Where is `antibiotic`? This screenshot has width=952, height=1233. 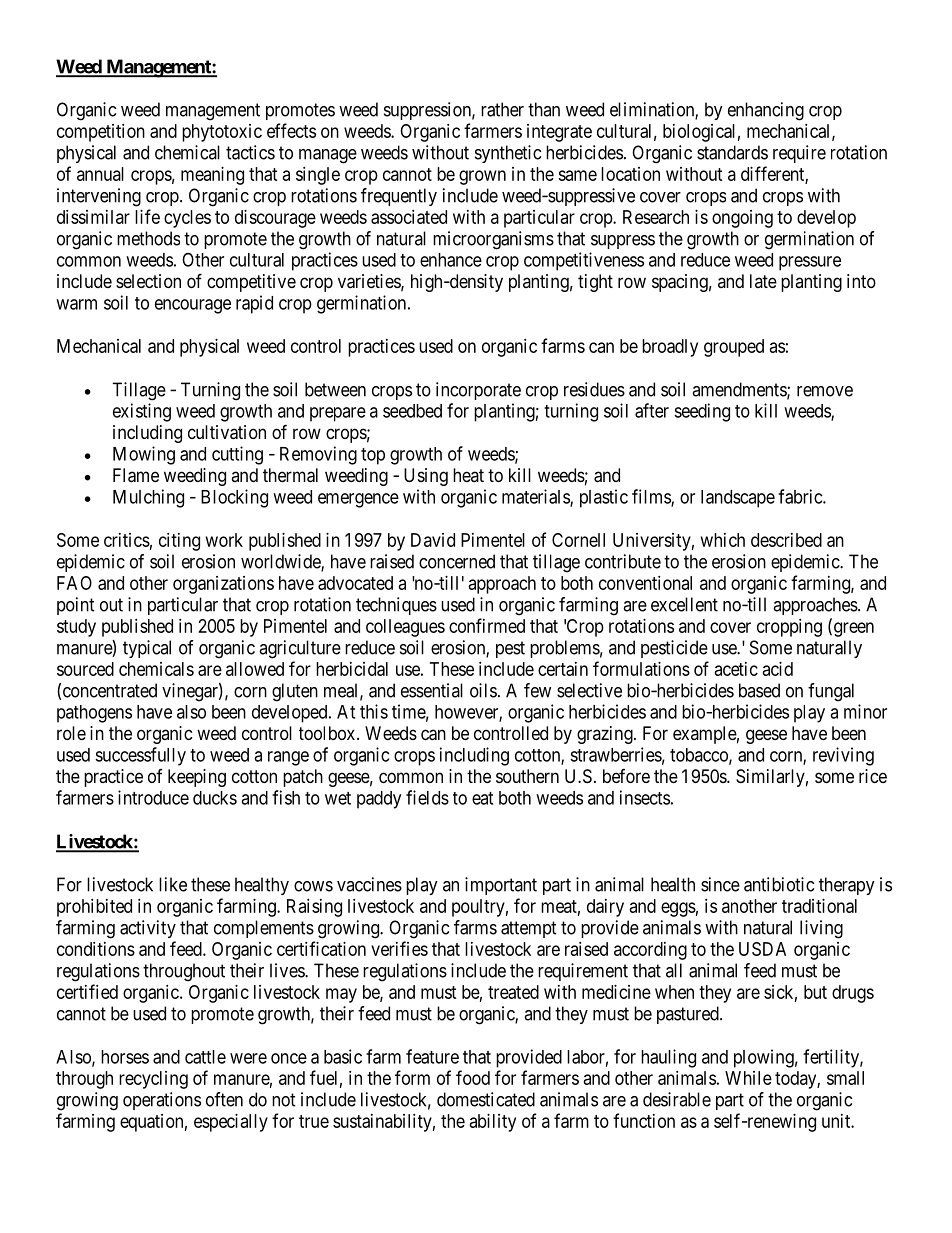
antibiotic is located at coordinates (779, 884).
